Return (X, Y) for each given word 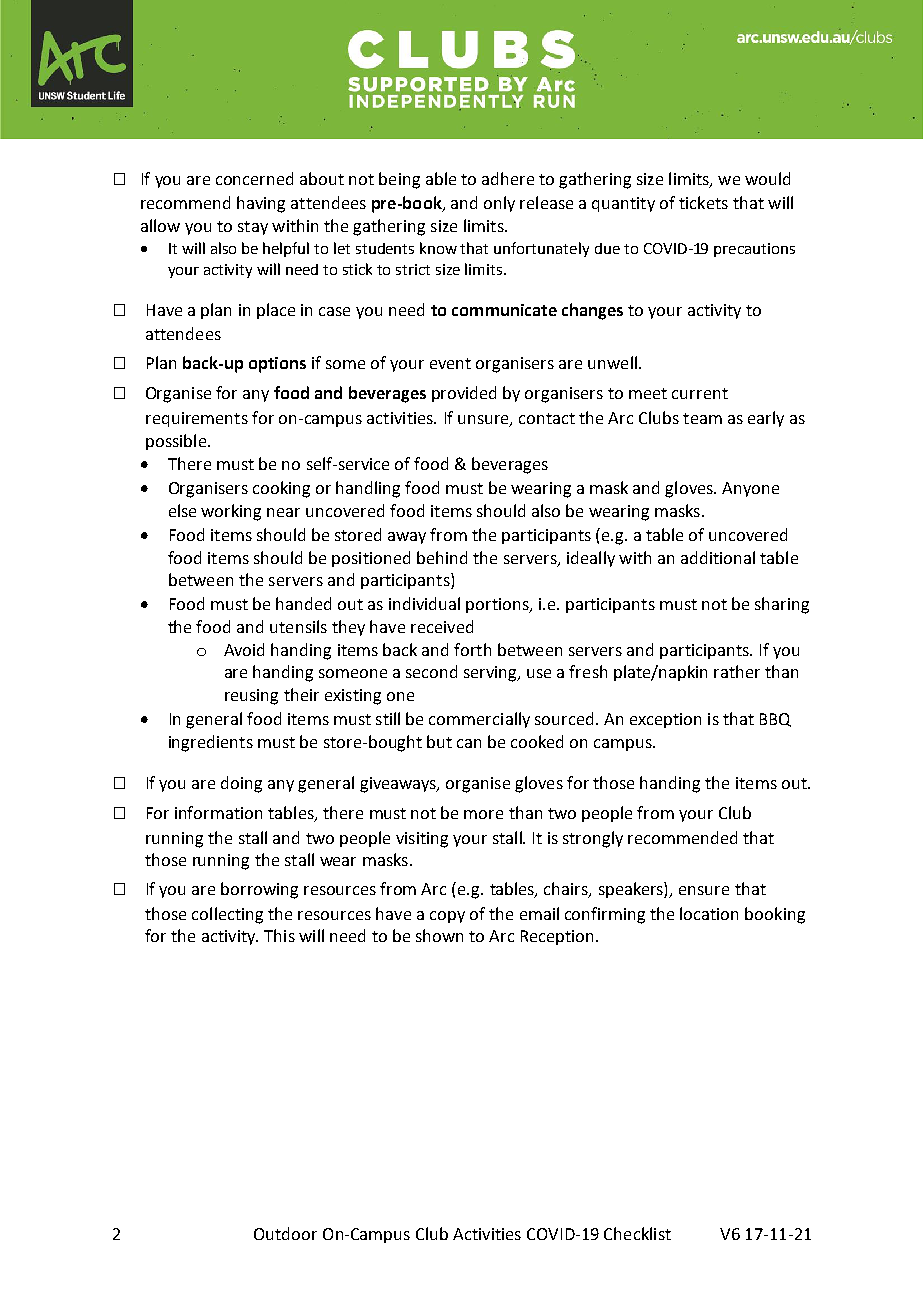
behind (442, 557)
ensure (704, 890)
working (231, 512)
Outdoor (285, 1233)
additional (718, 557)
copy (447, 917)
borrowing (259, 890)
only (499, 204)
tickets (703, 202)
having (261, 204)
